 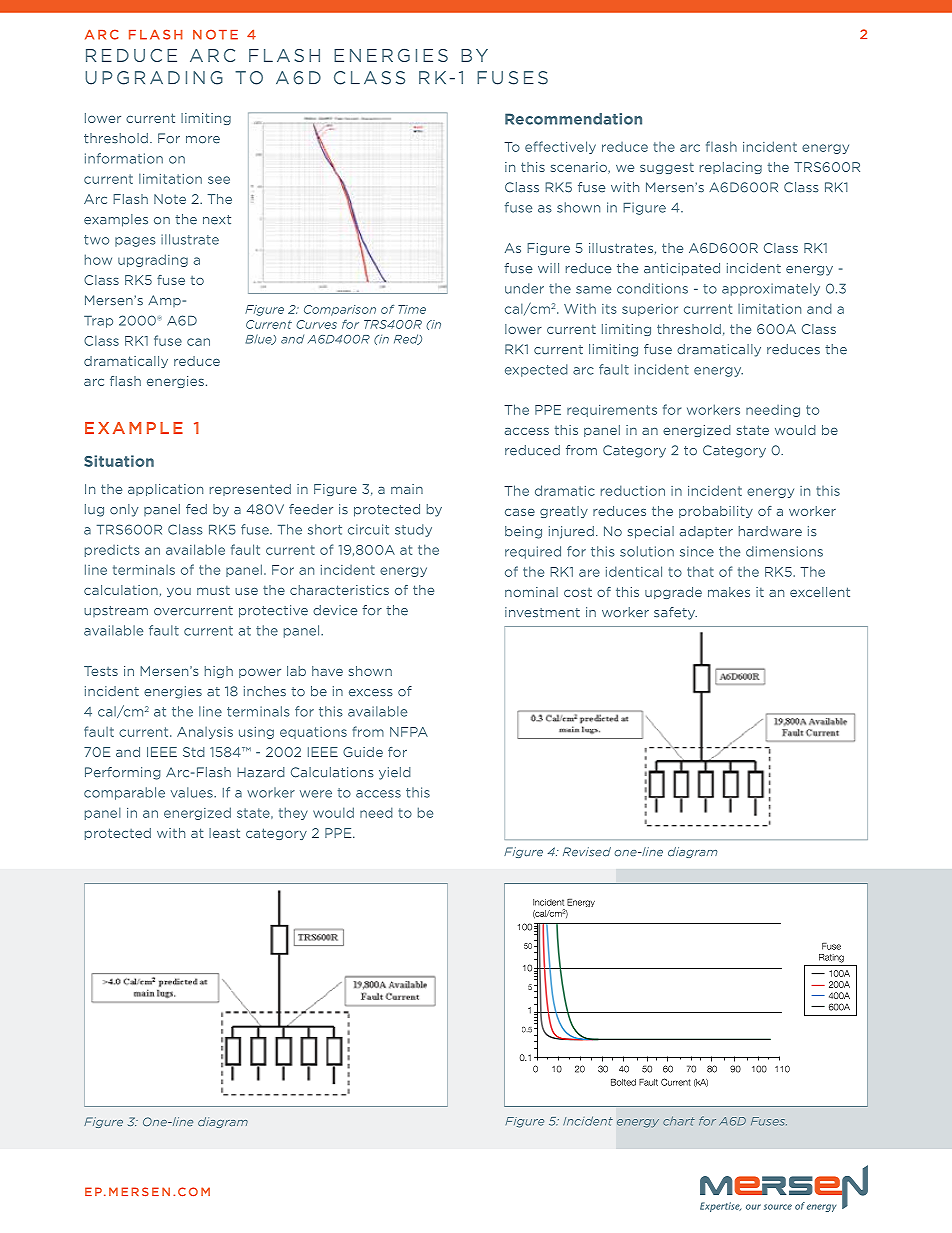 I want to click on probability, so click(x=716, y=512).
